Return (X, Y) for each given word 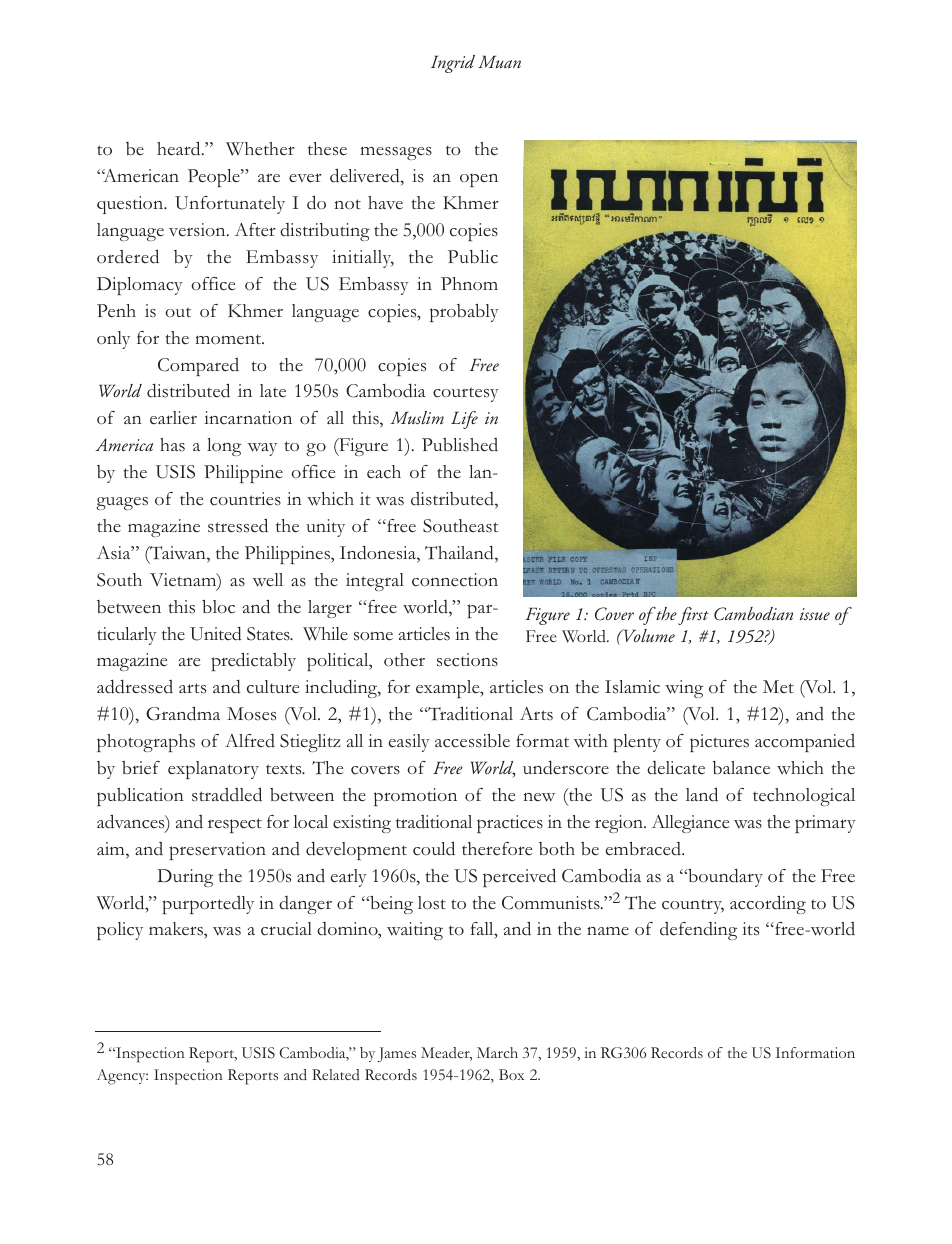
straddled (227, 794)
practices (510, 824)
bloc (218, 607)
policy (120, 931)
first (693, 616)
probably (464, 313)
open (479, 180)
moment (229, 339)
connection (455, 580)
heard (180, 148)
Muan (499, 61)
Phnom (469, 284)
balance (741, 768)
